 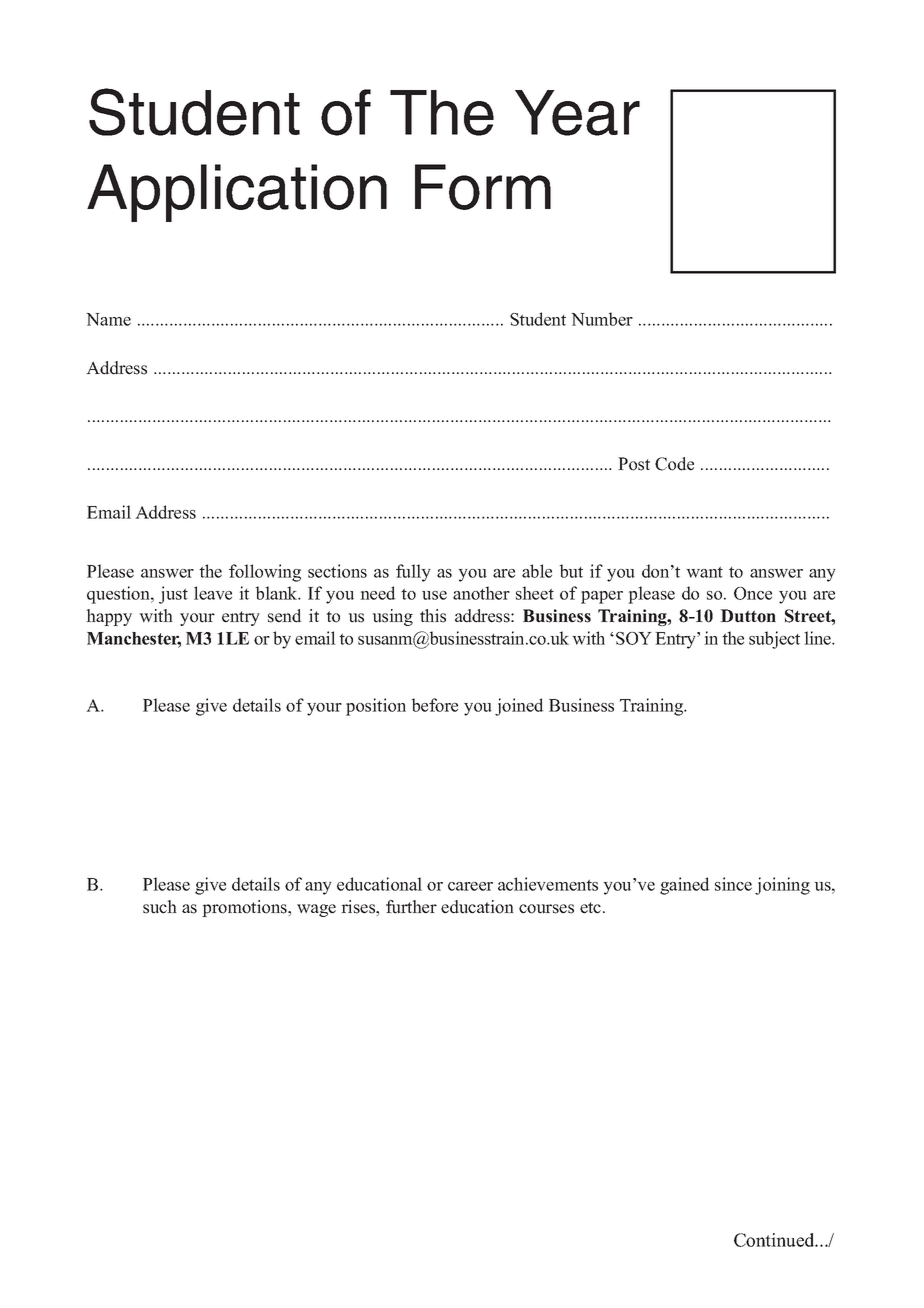 I want to click on Code, so click(x=674, y=464).
